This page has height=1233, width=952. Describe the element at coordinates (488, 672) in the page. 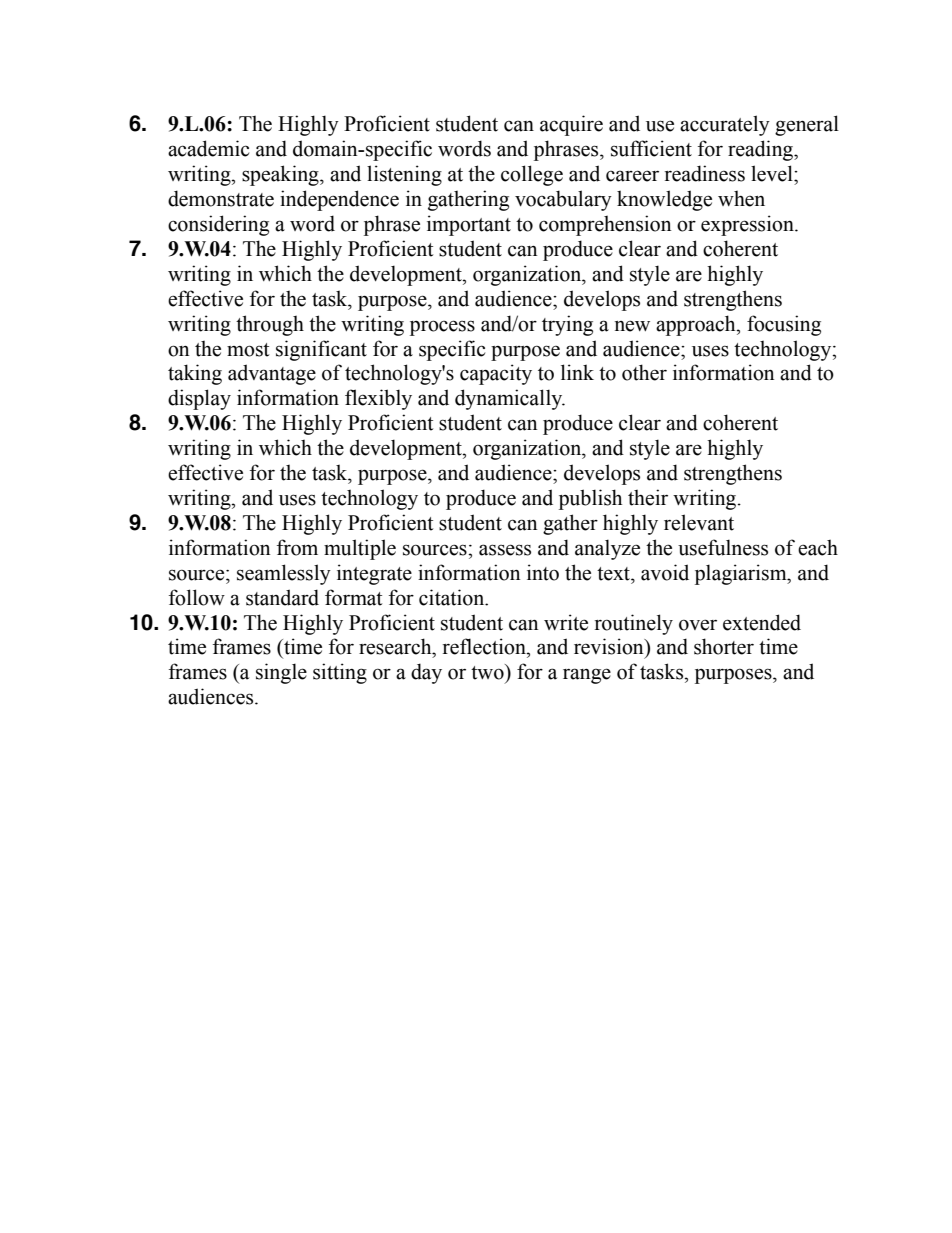

I see `two` at that location.
